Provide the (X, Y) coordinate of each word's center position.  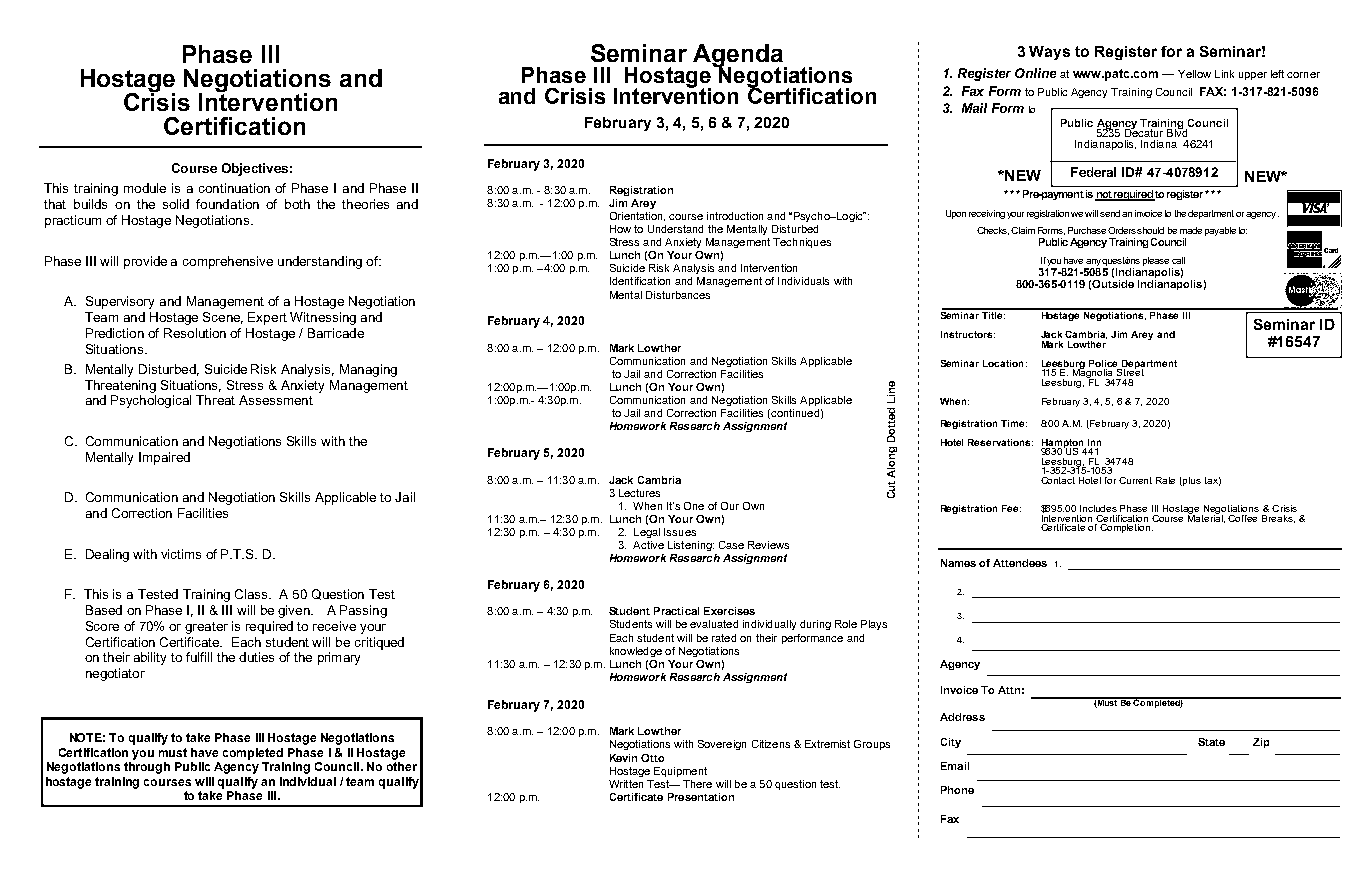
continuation (234, 188)
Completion (1126, 527)
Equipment (680, 772)
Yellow (1194, 74)
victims (181, 554)
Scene (223, 318)
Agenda (739, 57)
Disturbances (678, 295)
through (147, 768)
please (1156, 261)
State (1211, 742)
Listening (691, 546)
